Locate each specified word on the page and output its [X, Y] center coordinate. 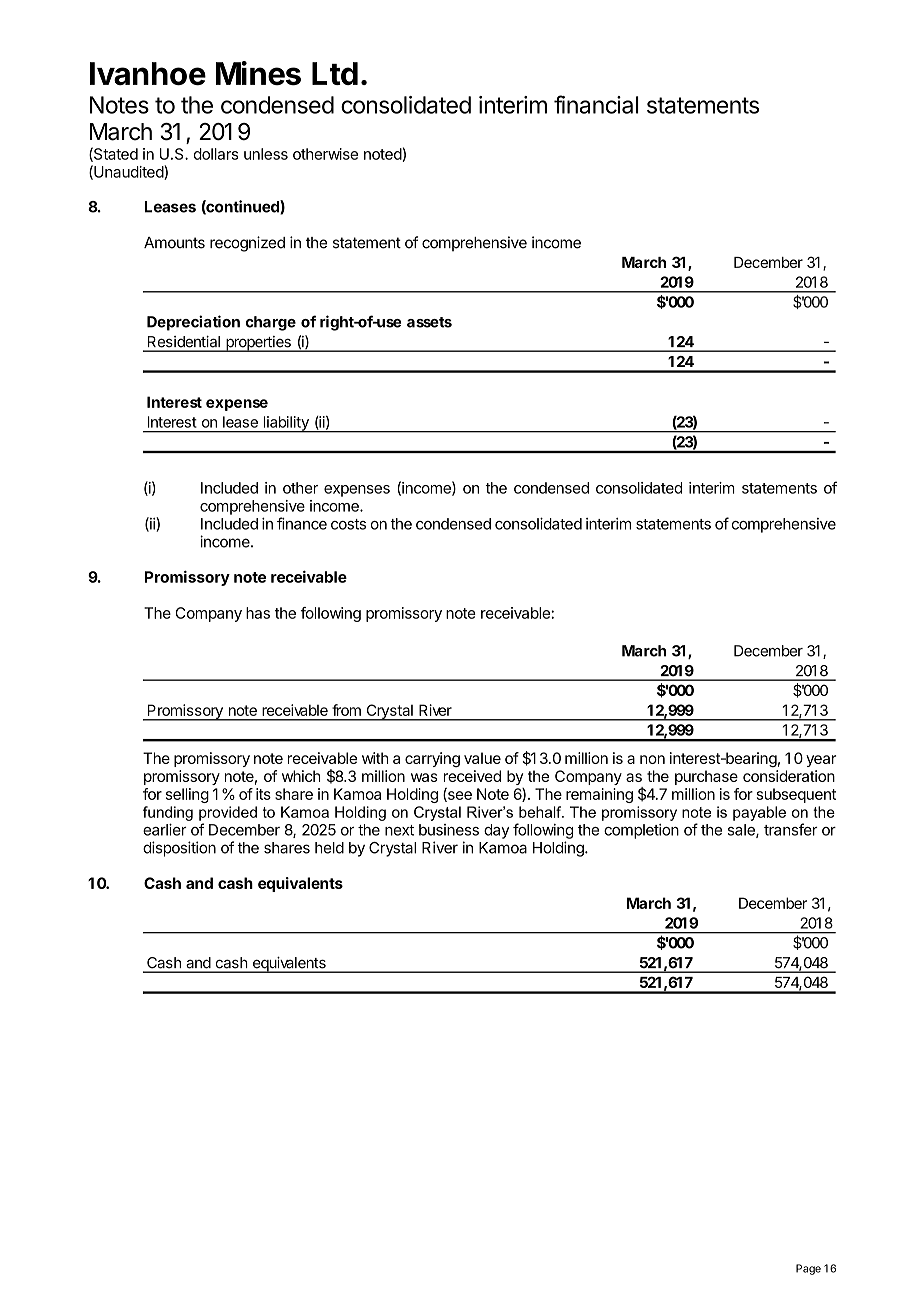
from [346, 710]
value [482, 758]
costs [348, 524]
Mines [258, 73]
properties [258, 344]
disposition [179, 849]
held [329, 848]
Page [808, 1269]
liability [286, 424]
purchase [706, 777]
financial [596, 104]
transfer [791, 829]
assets [429, 322]
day [496, 831]
